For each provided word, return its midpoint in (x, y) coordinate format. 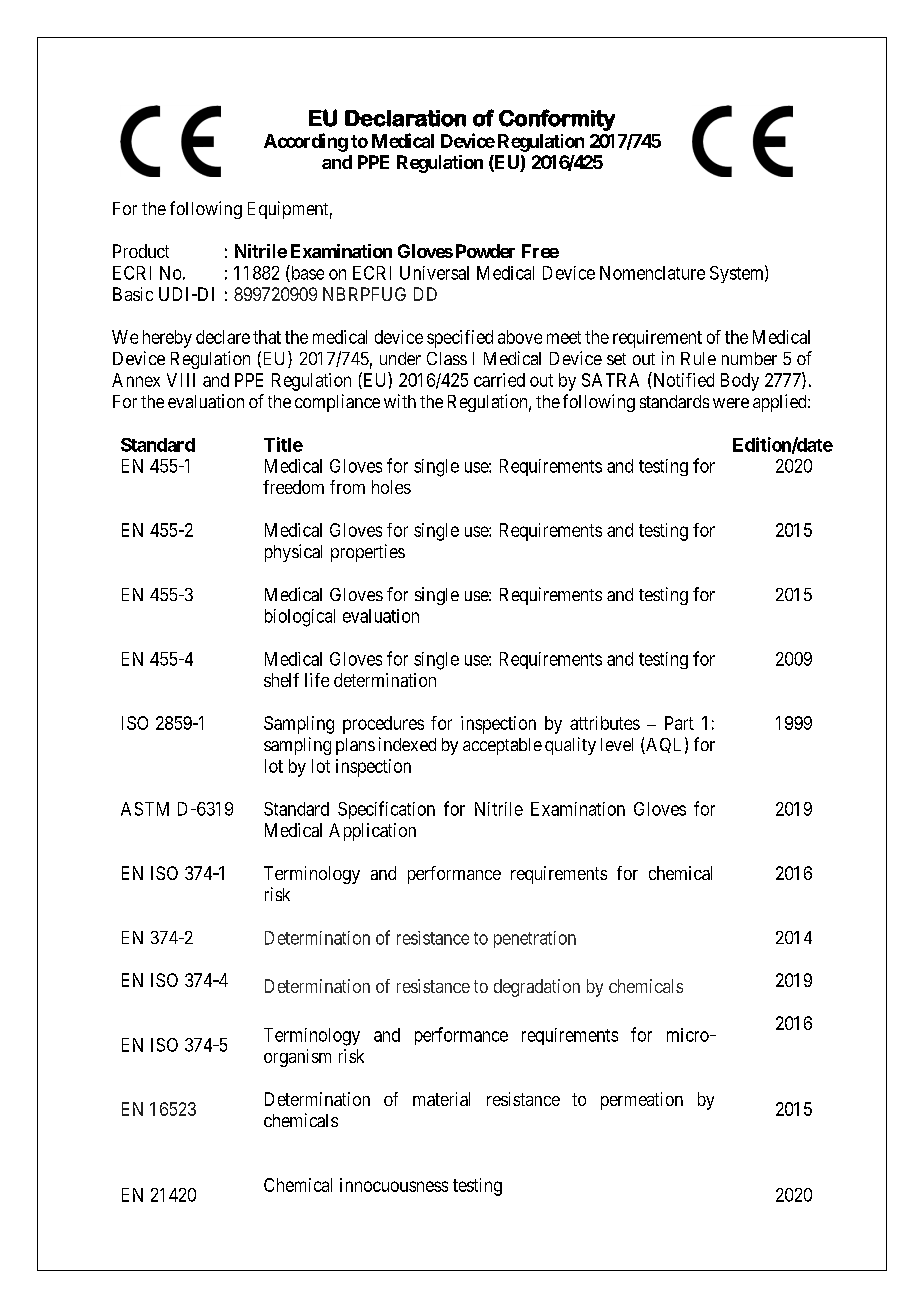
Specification (386, 810)
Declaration (405, 118)
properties (368, 553)
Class (447, 358)
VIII (181, 380)
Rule (698, 358)
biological (300, 618)
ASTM (145, 809)
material (441, 1099)
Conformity (557, 120)
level (617, 744)
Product (141, 251)
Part (679, 723)
